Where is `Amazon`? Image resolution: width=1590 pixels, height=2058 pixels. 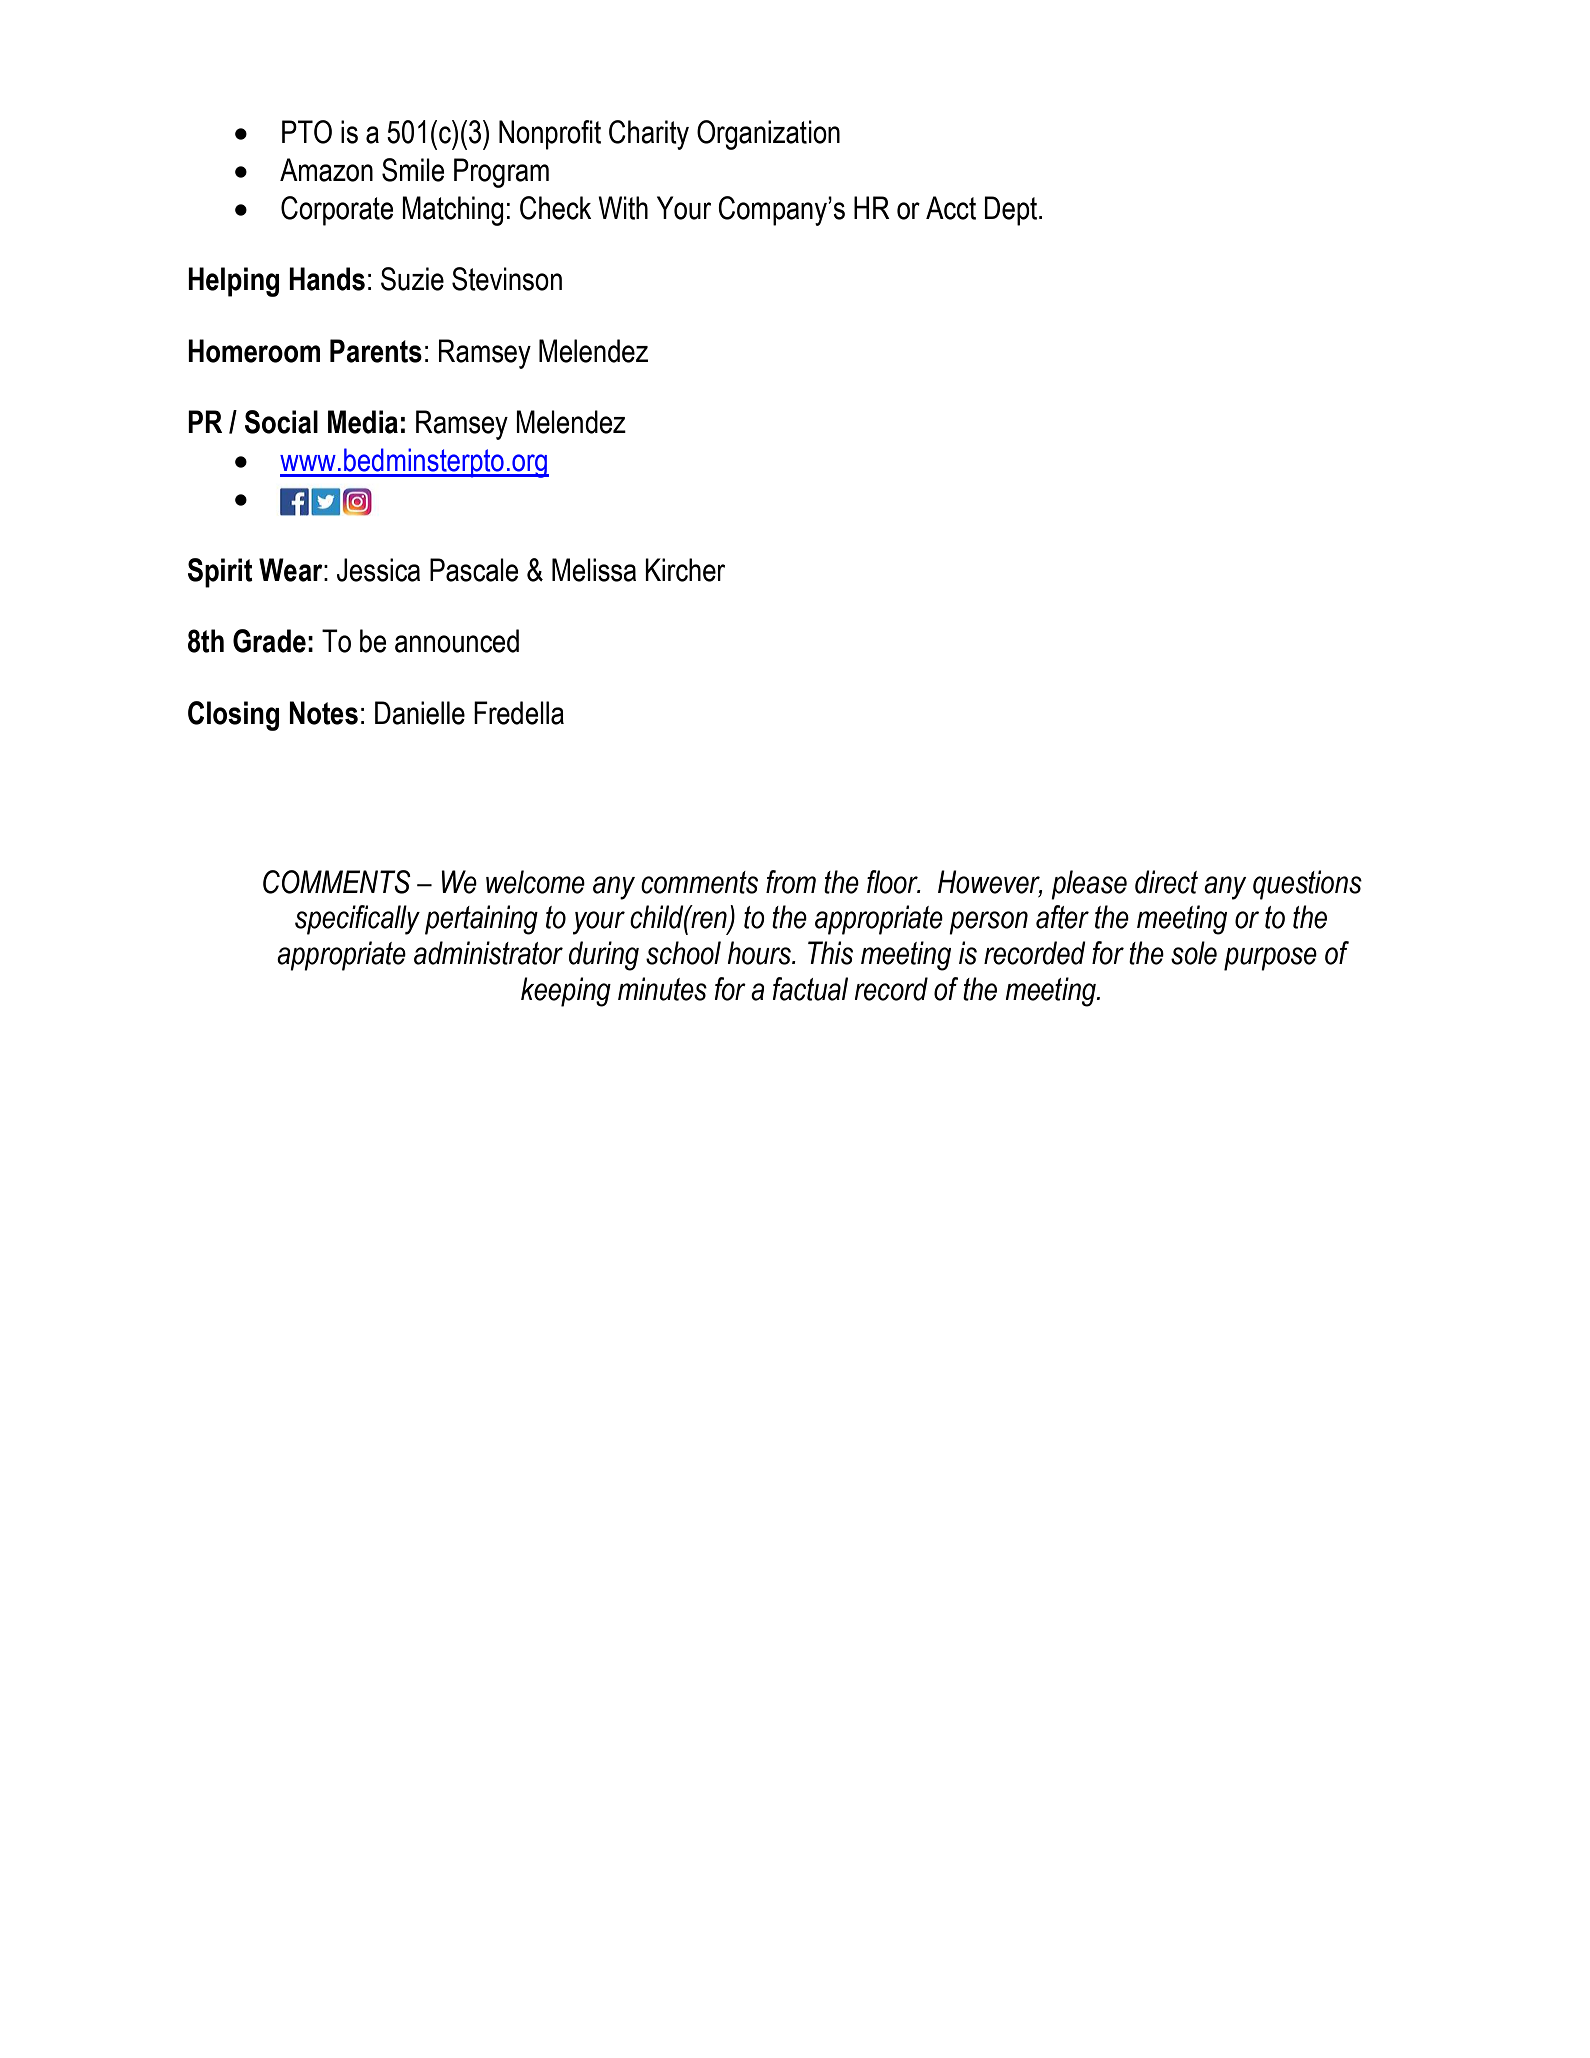
Amazon is located at coordinates (326, 170).
